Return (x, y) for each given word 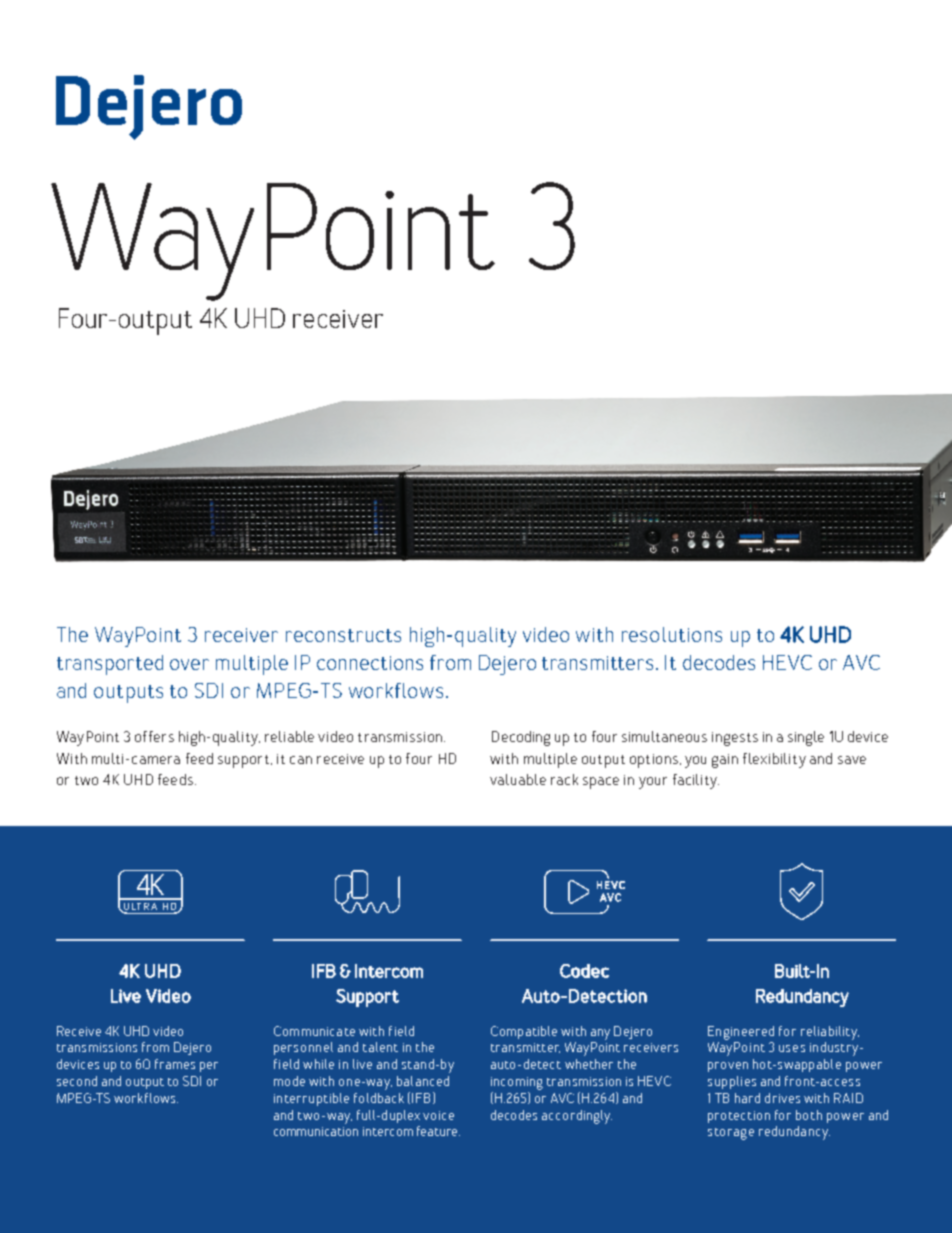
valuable (518, 779)
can (301, 760)
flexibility (774, 760)
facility (696, 781)
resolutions (672, 634)
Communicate (314, 1031)
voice (438, 1115)
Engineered (741, 1033)
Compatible (524, 1032)
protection (739, 1117)
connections (370, 663)
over (189, 664)
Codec (584, 971)
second (77, 1081)
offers (154, 736)
